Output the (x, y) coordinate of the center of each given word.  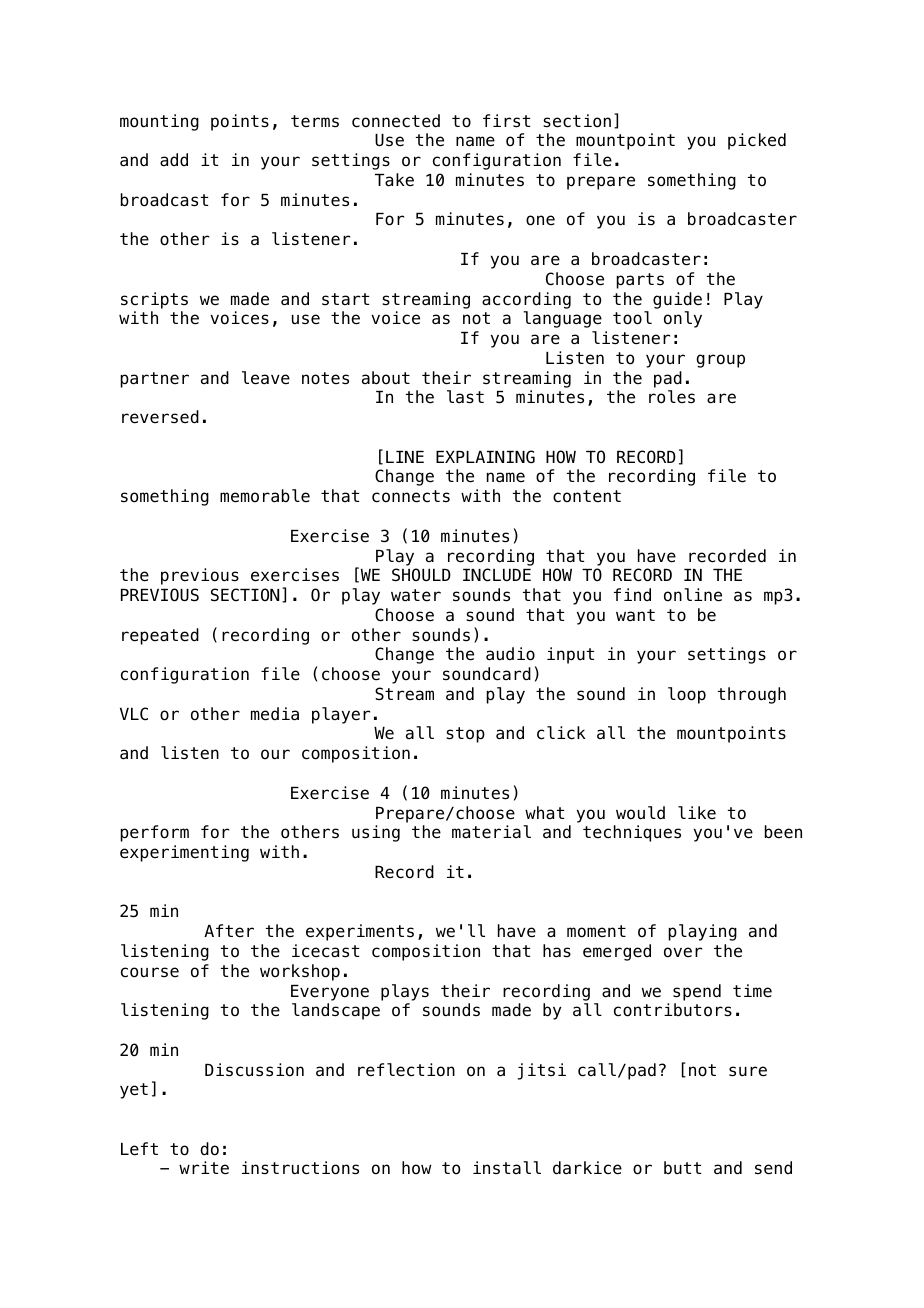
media (275, 714)
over (683, 952)
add (174, 160)
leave (266, 378)
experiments (360, 932)
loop (687, 695)
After (229, 931)
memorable (265, 496)
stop (465, 735)
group (720, 361)
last (465, 397)
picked (757, 141)
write (204, 1168)
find (632, 594)
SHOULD (421, 575)
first (506, 121)
